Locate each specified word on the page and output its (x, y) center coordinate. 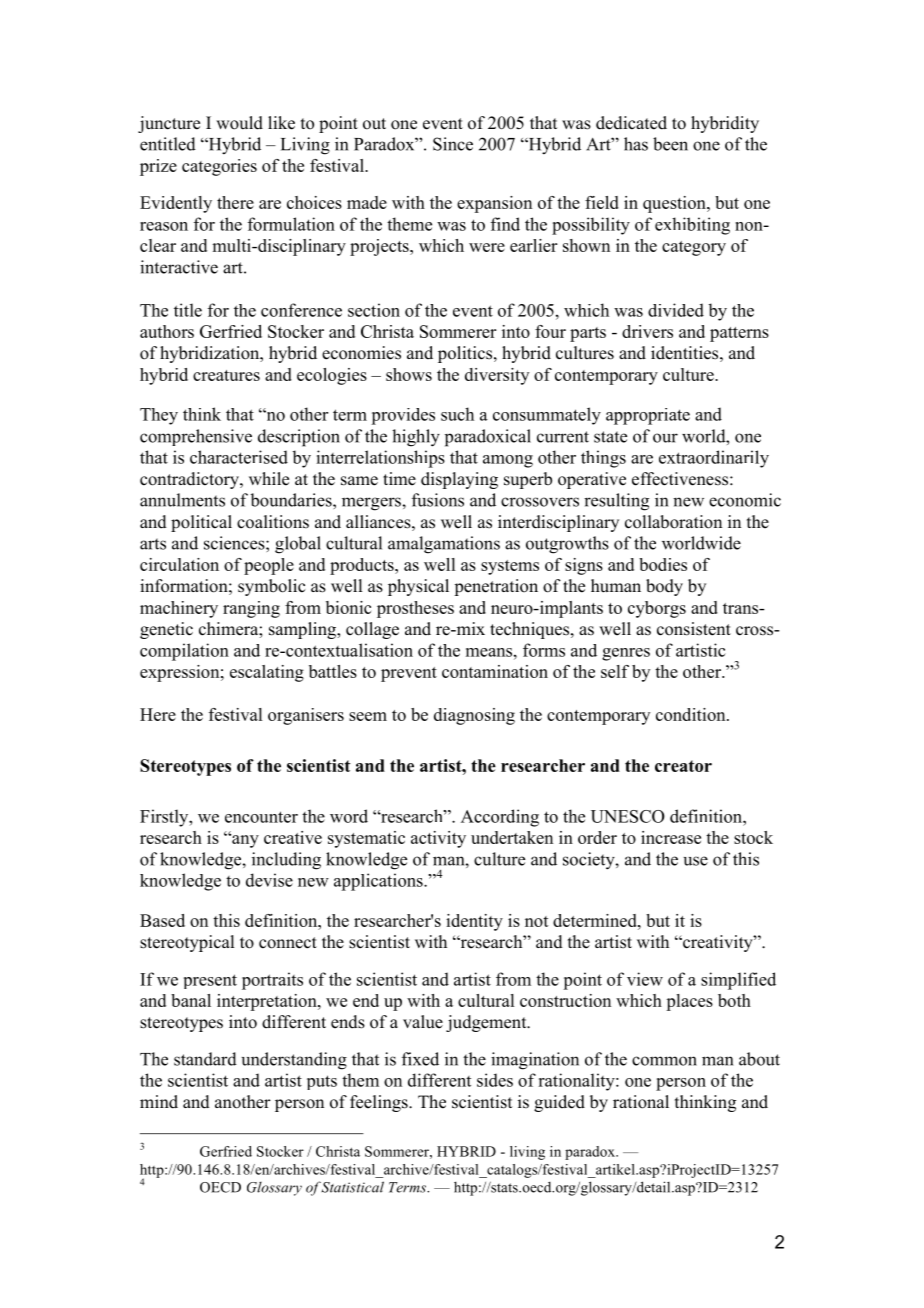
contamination (495, 671)
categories (219, 167)
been (670, 144)
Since (453, 144)
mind (159, 1102)
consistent (694, 629)
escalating (267, 673)
